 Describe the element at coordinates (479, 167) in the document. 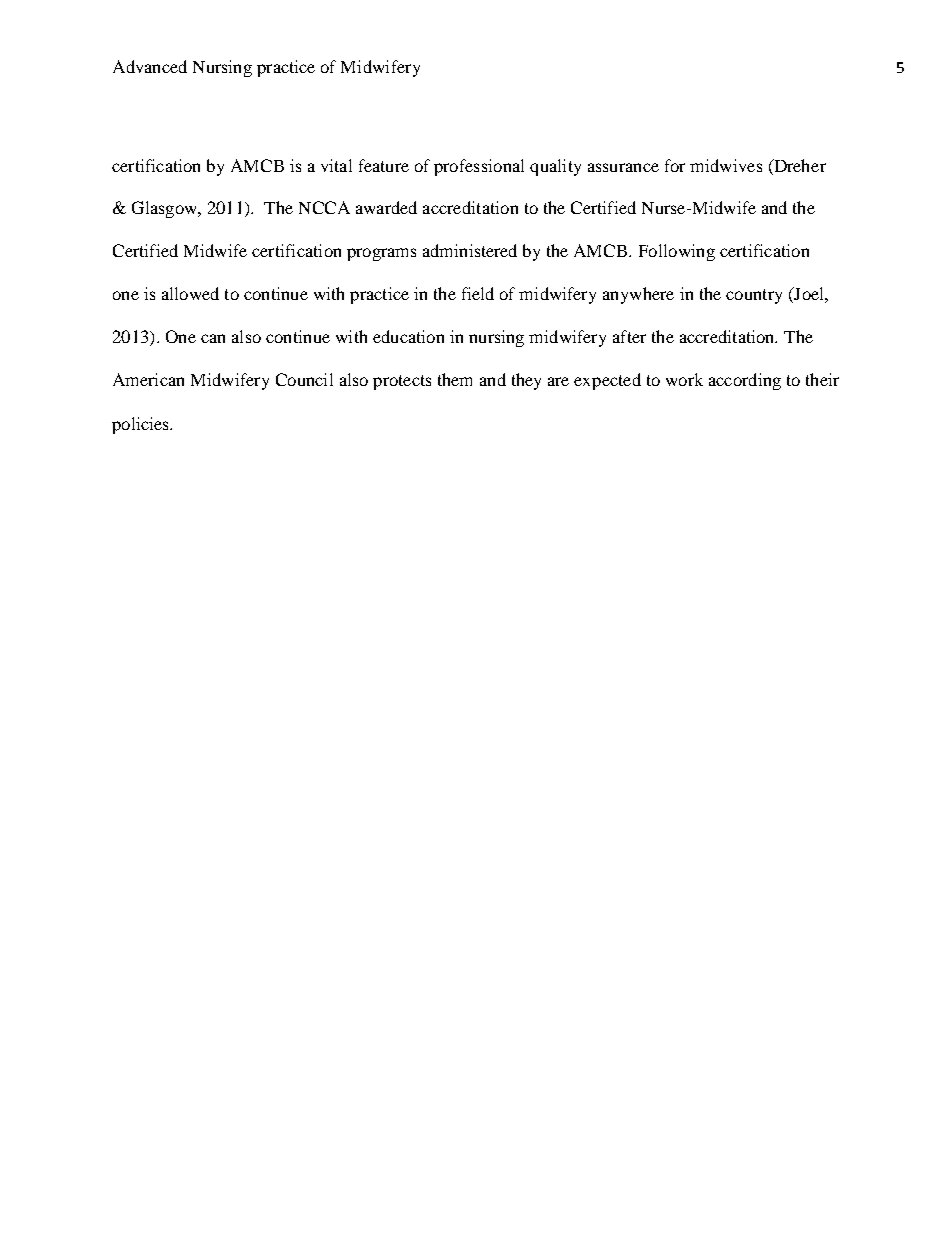

I see `professional` at that location.
